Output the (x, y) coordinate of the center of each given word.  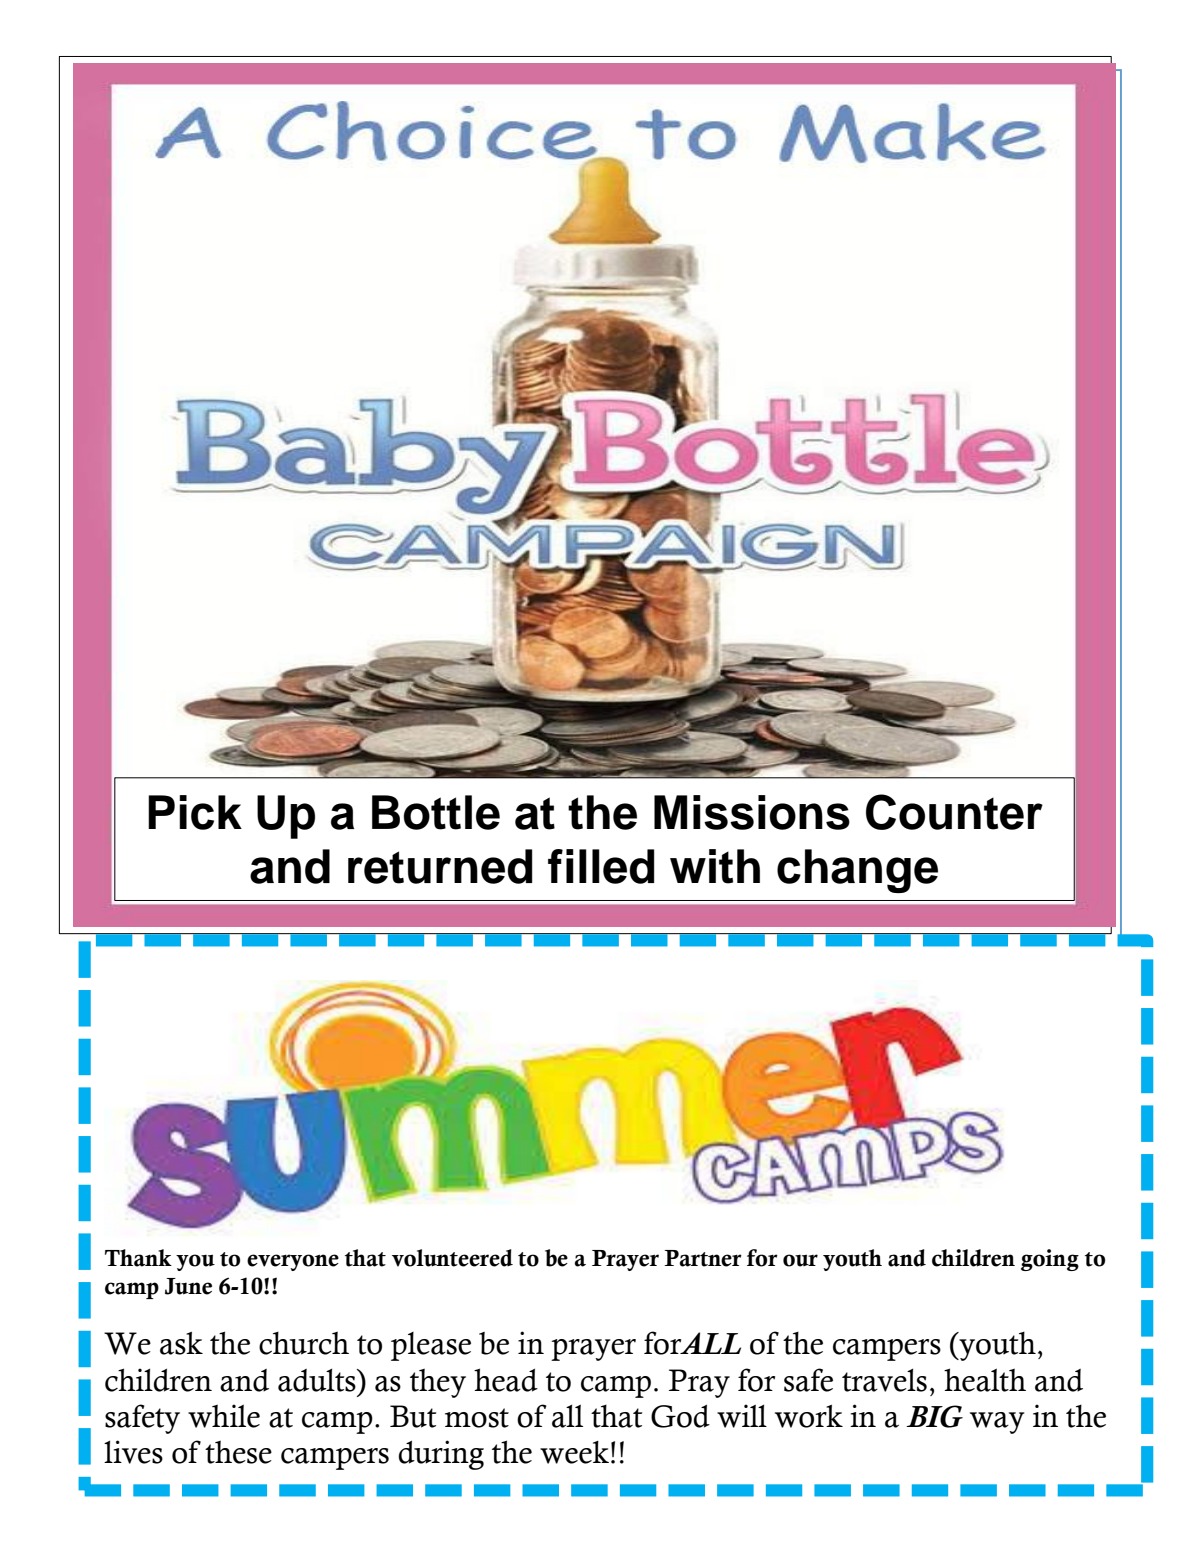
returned (440, 866)
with (715, 866)
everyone (293, 1262)
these (238, 1452)
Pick (195, 812)
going (1050, 1260)
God (680, 1416)
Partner (703, 1258)
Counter (954, 812)
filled (601, 866)
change (857, 871)
